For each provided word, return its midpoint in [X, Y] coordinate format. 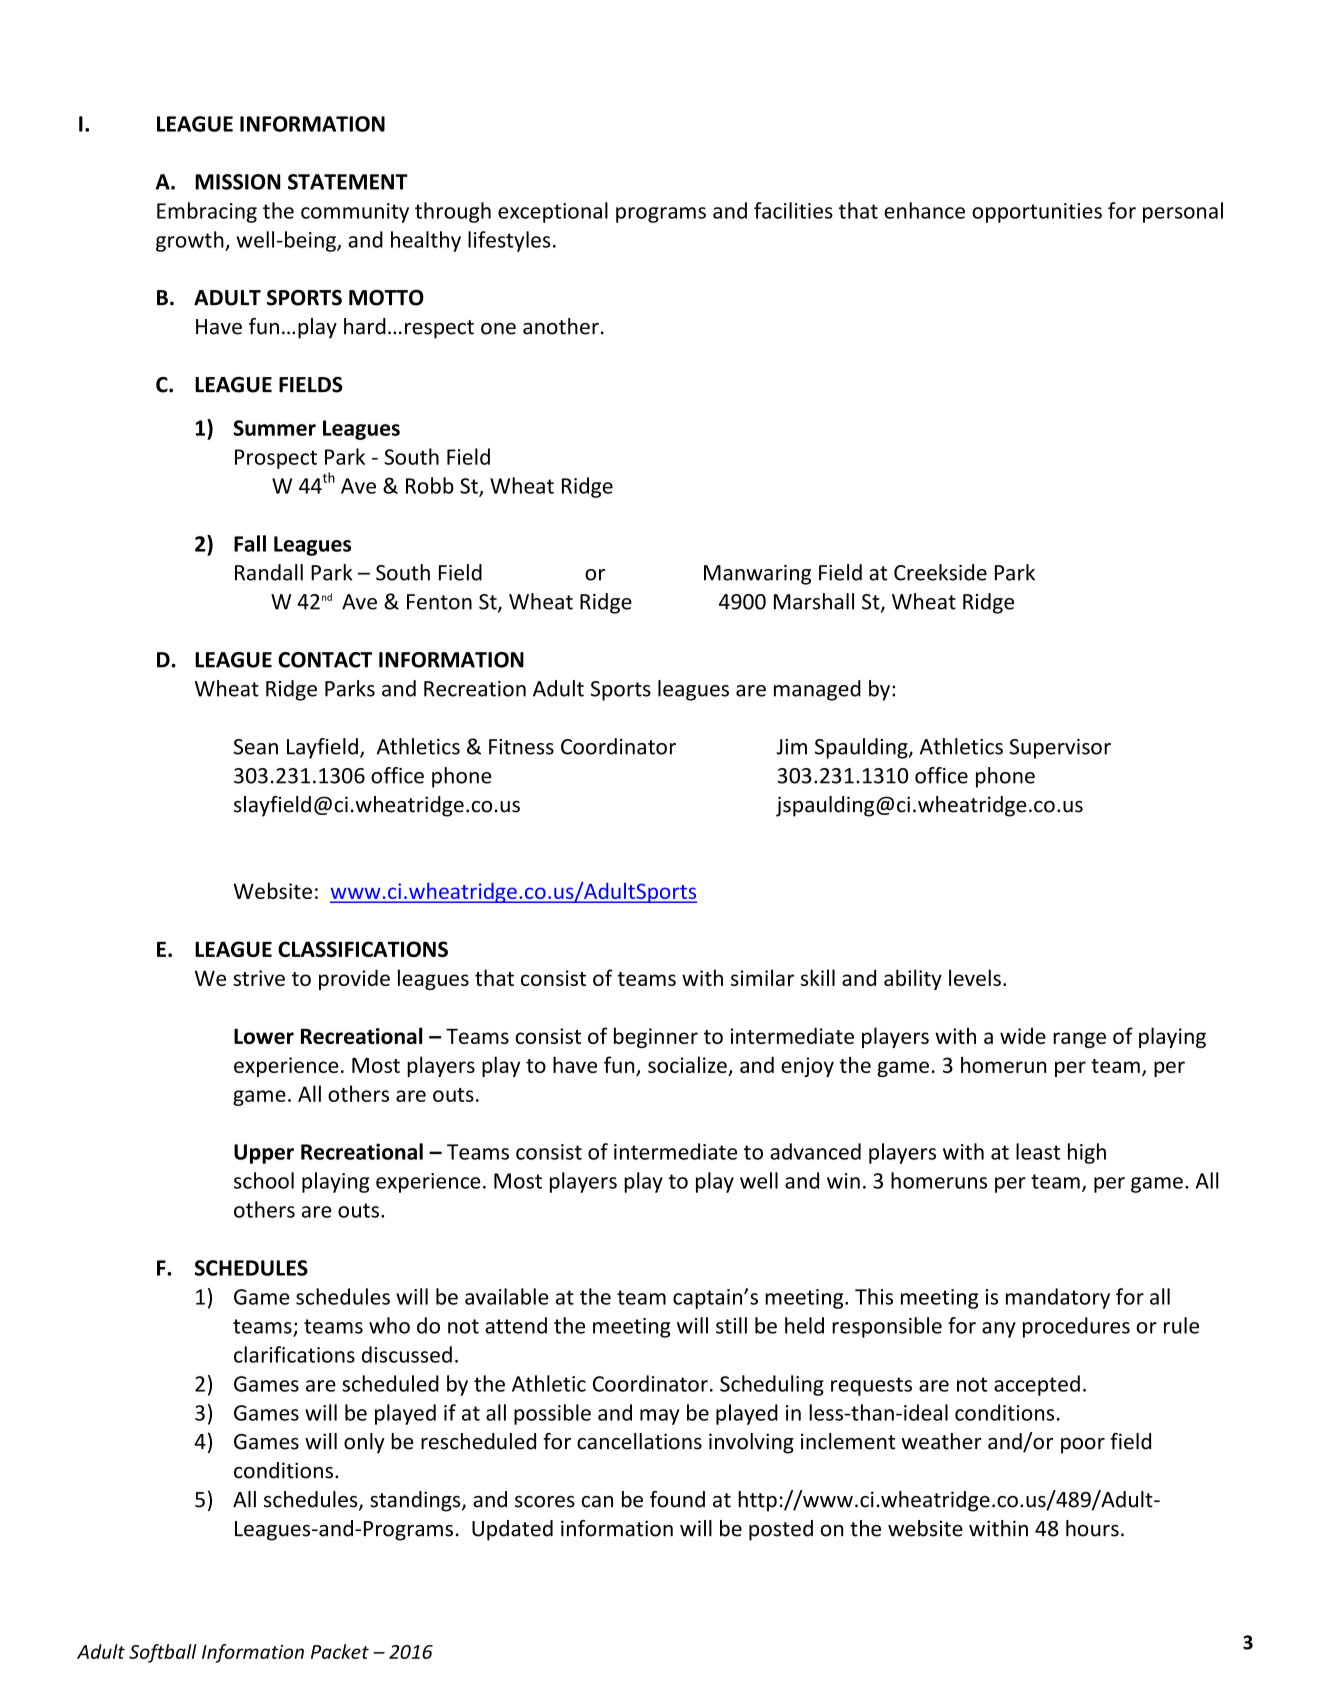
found [677, 1499]
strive [259, 978]
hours [1092, 1528]
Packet [340, 1651]
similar [762, 977]
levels [975, 977]
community [355, 213]
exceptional [553, 212]
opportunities [1037, 213]
